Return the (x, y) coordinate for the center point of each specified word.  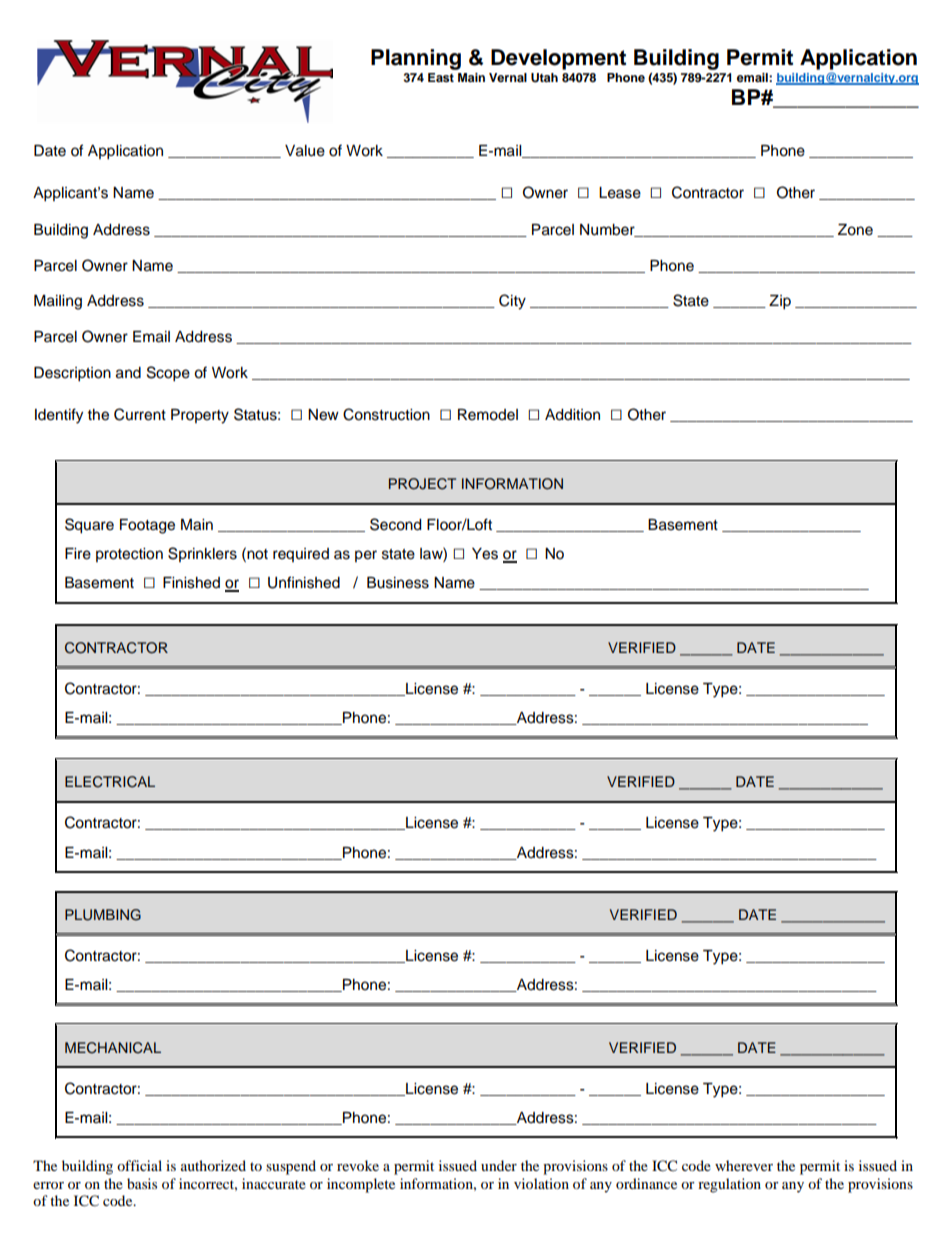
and (128, 373)
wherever (744, 1165)
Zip (780, 302)
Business (398, 583)
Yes (485, 554)
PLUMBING (103, 915)
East (441, 77)
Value (305, 151)
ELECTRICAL (110, 782)
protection (129, 555)
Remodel (488, 415)
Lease (620, 193)
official (139, 1165)
